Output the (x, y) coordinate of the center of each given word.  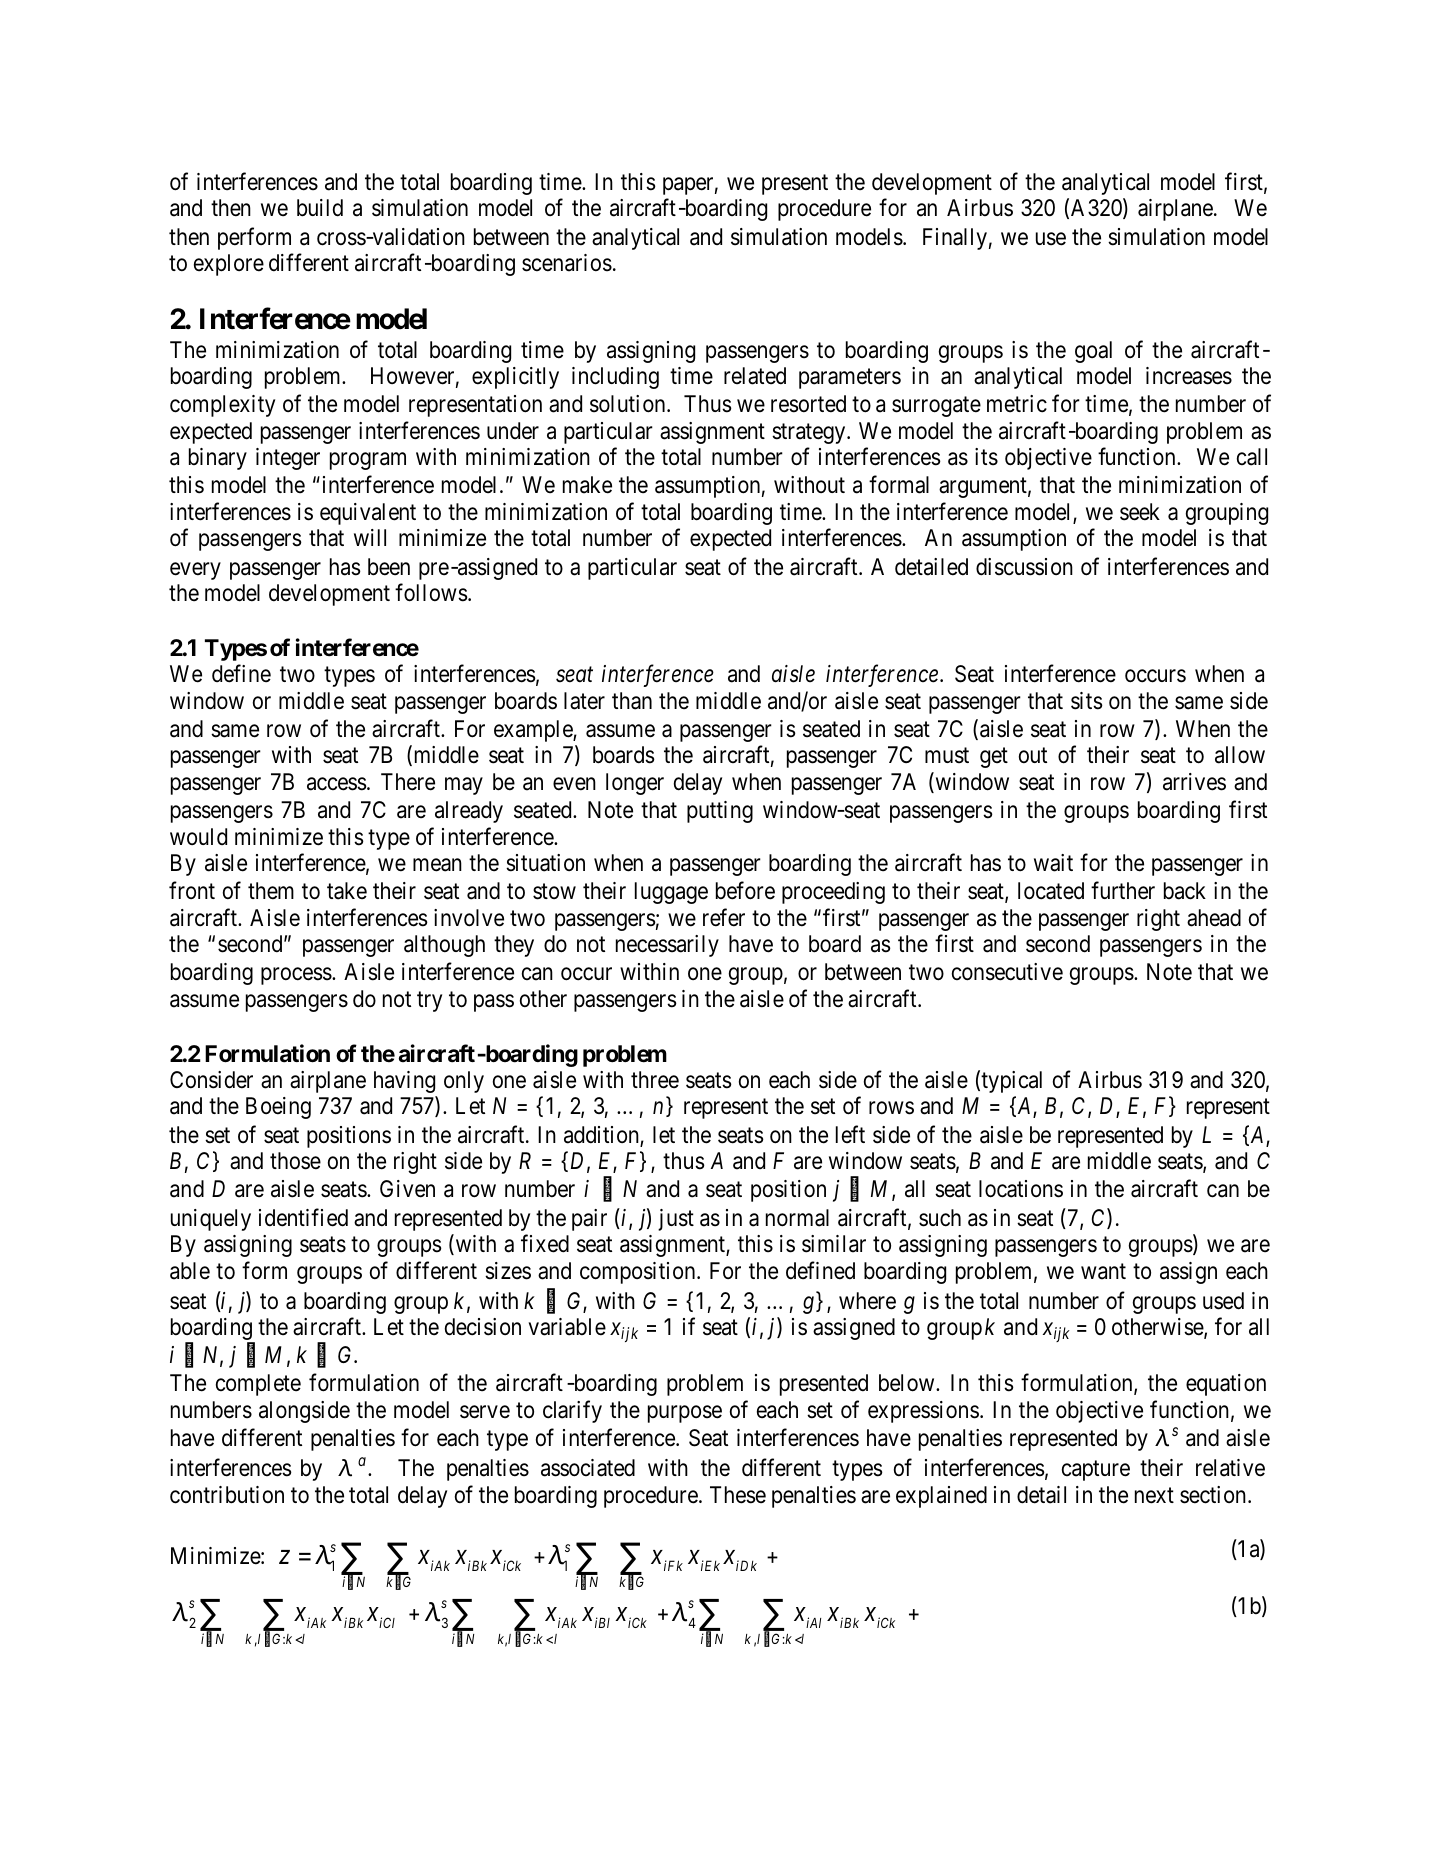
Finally (955, 239)
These (738, 1495)
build (320, 208)
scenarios (567, 263)
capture (1096, 1471)
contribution (227, 1495)
